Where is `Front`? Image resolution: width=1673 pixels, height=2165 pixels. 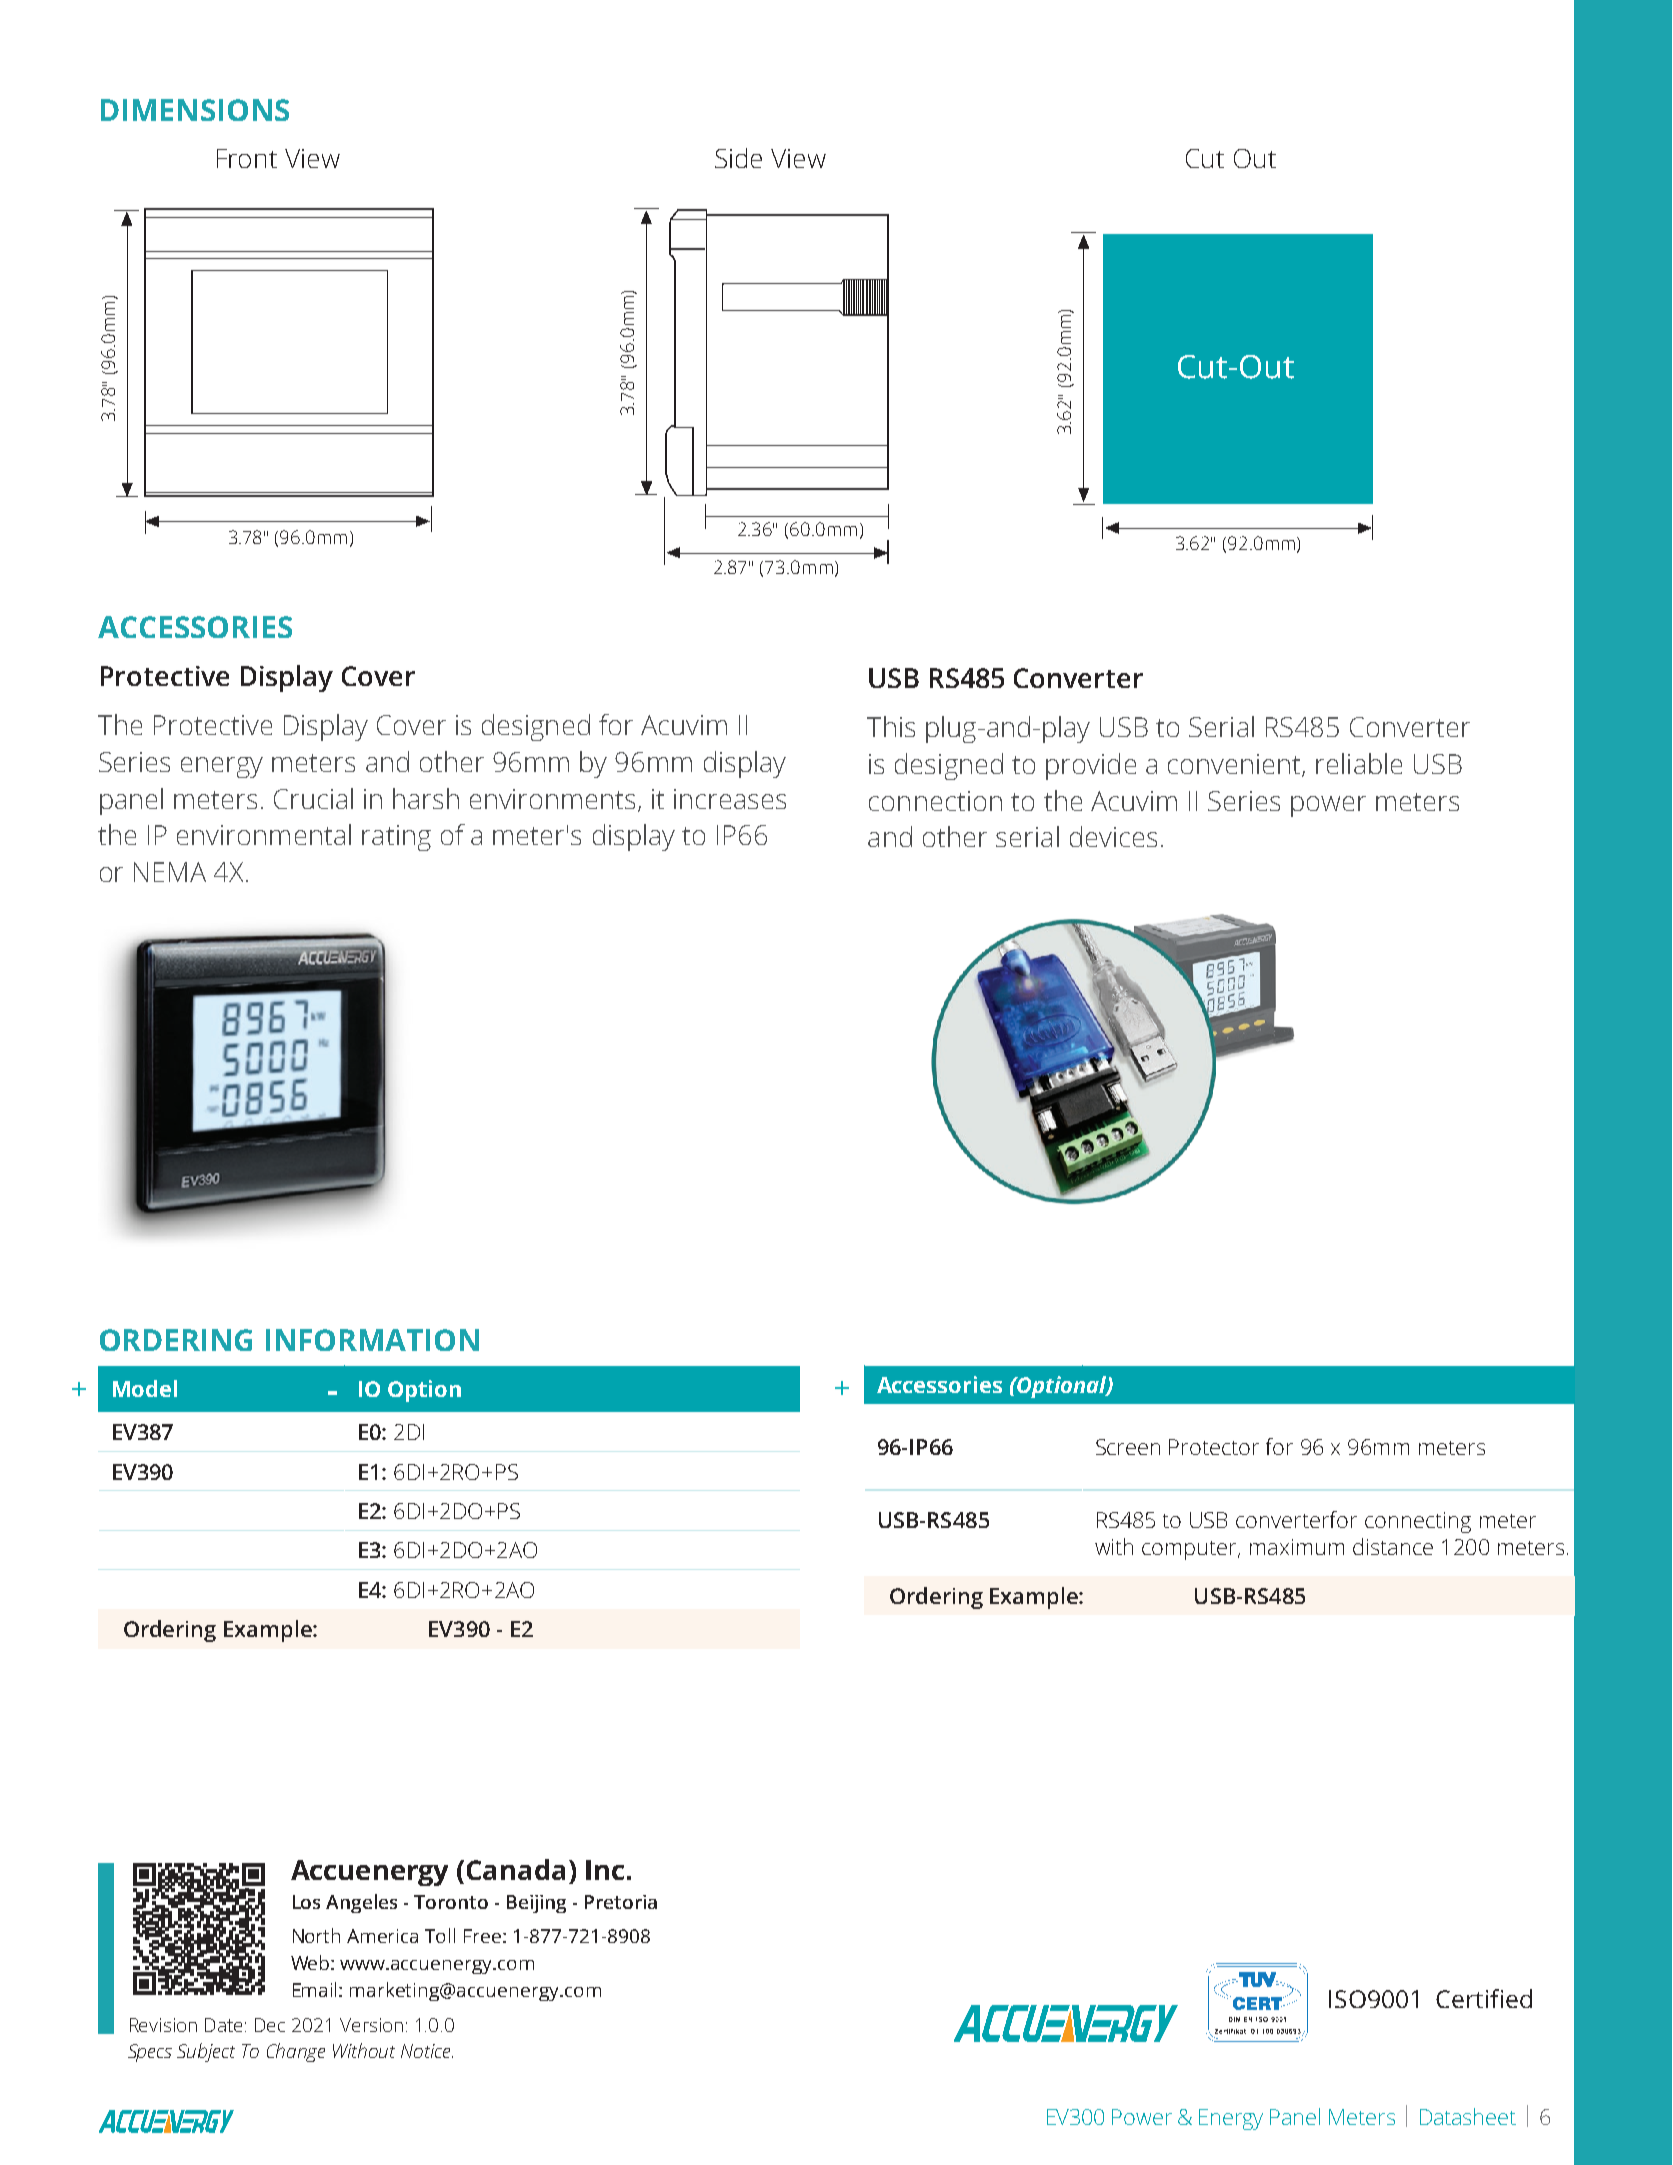 Front is located at coordinates (247, 158).
